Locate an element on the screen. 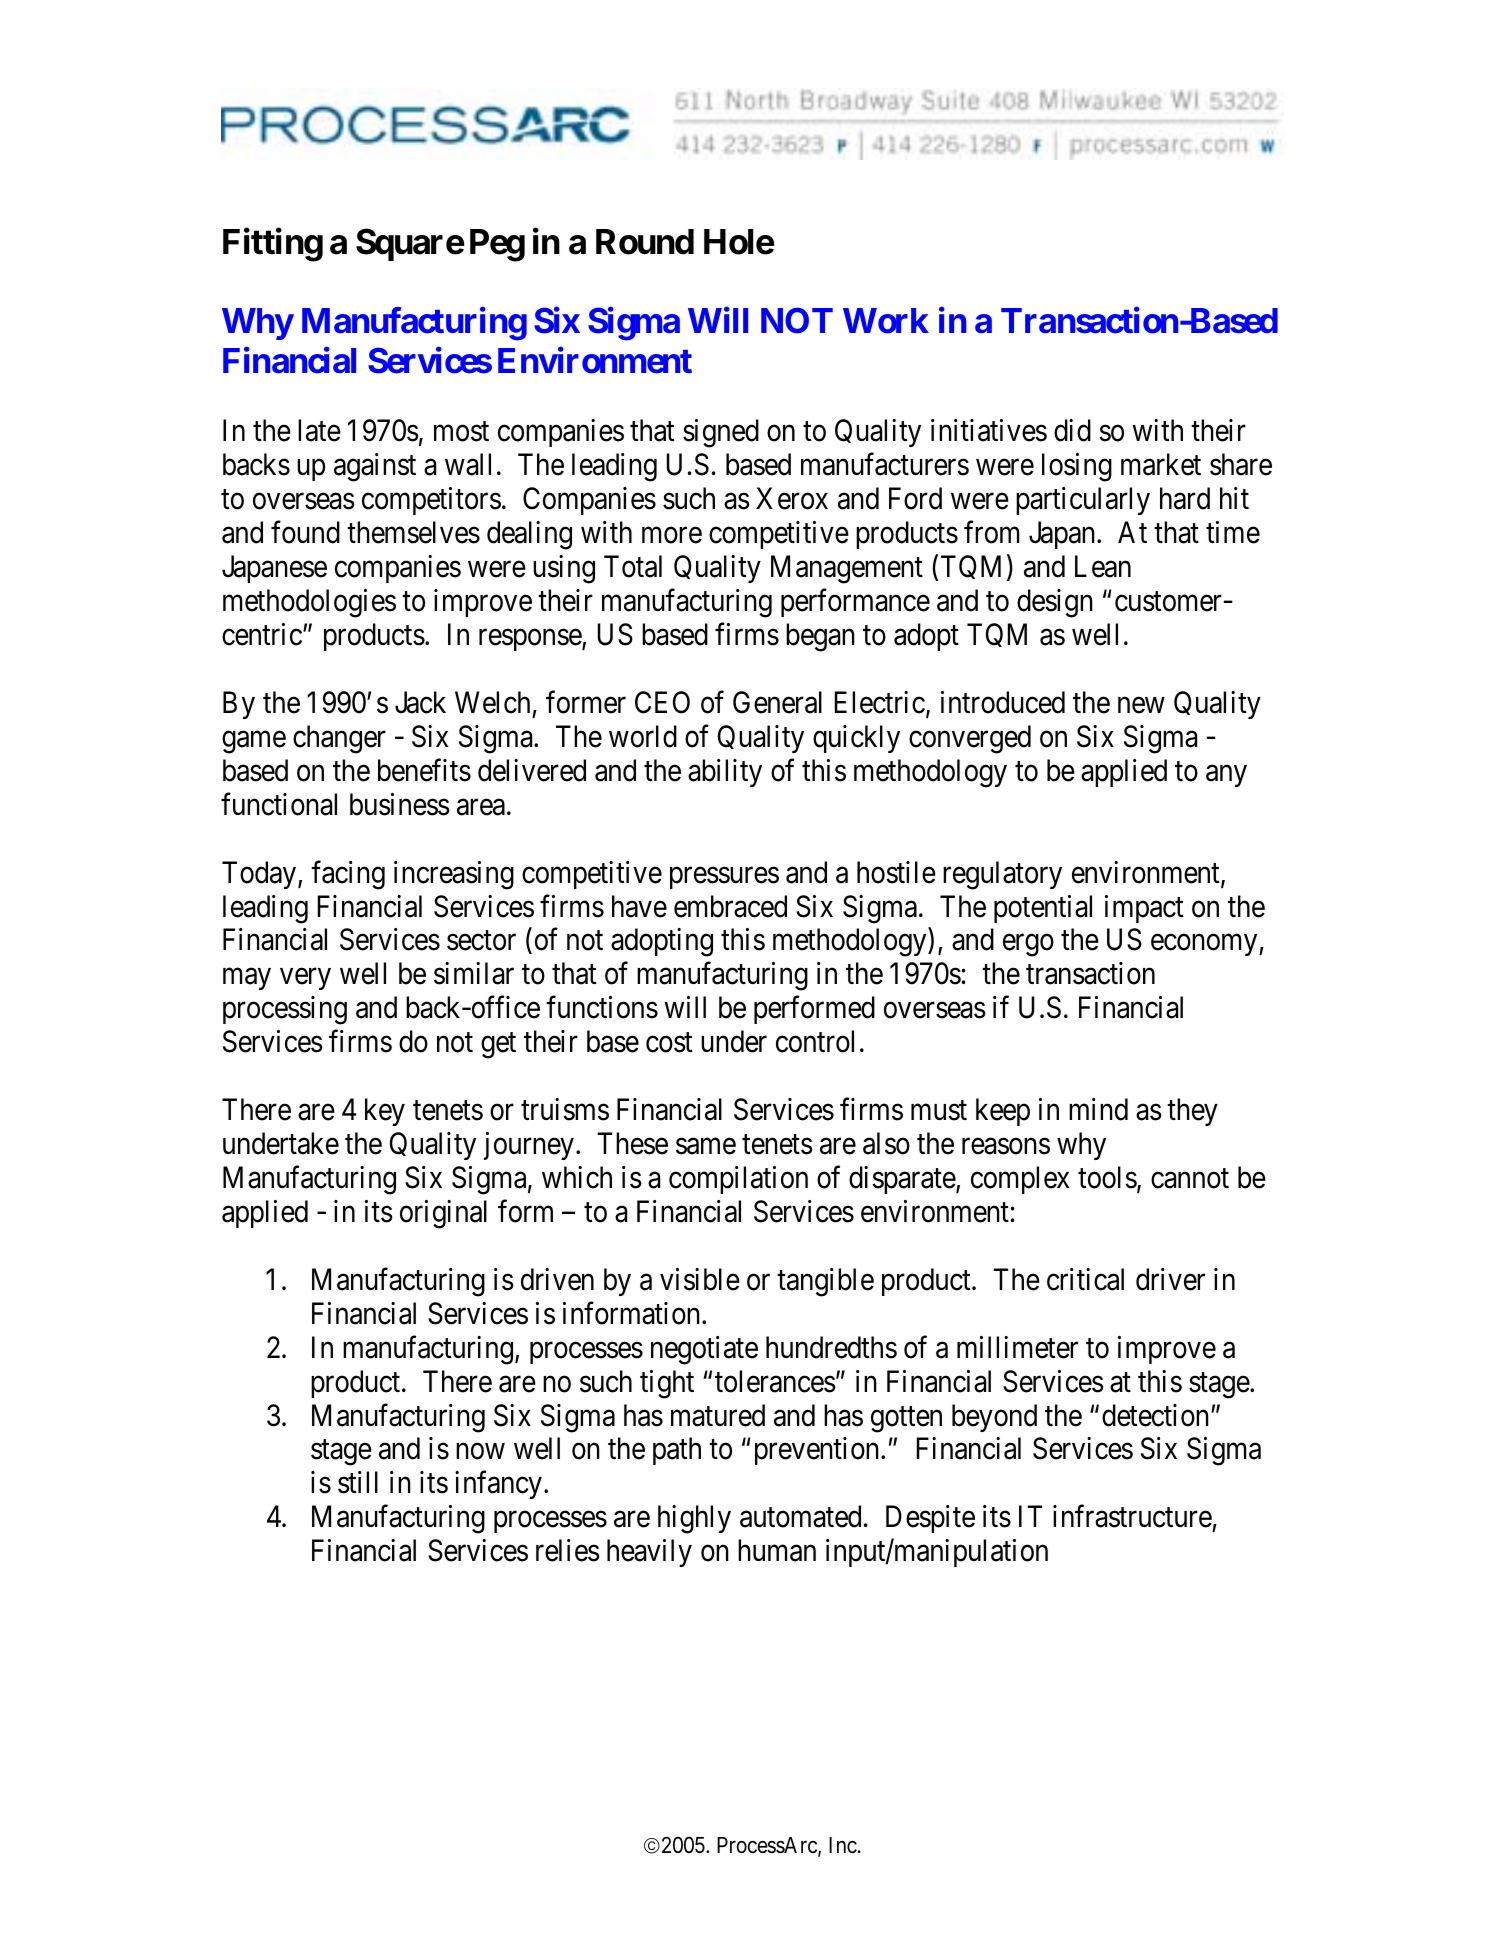 The height and width of the screenshot is (1948, 1505). processing is located at coordinates (285, 1010).
